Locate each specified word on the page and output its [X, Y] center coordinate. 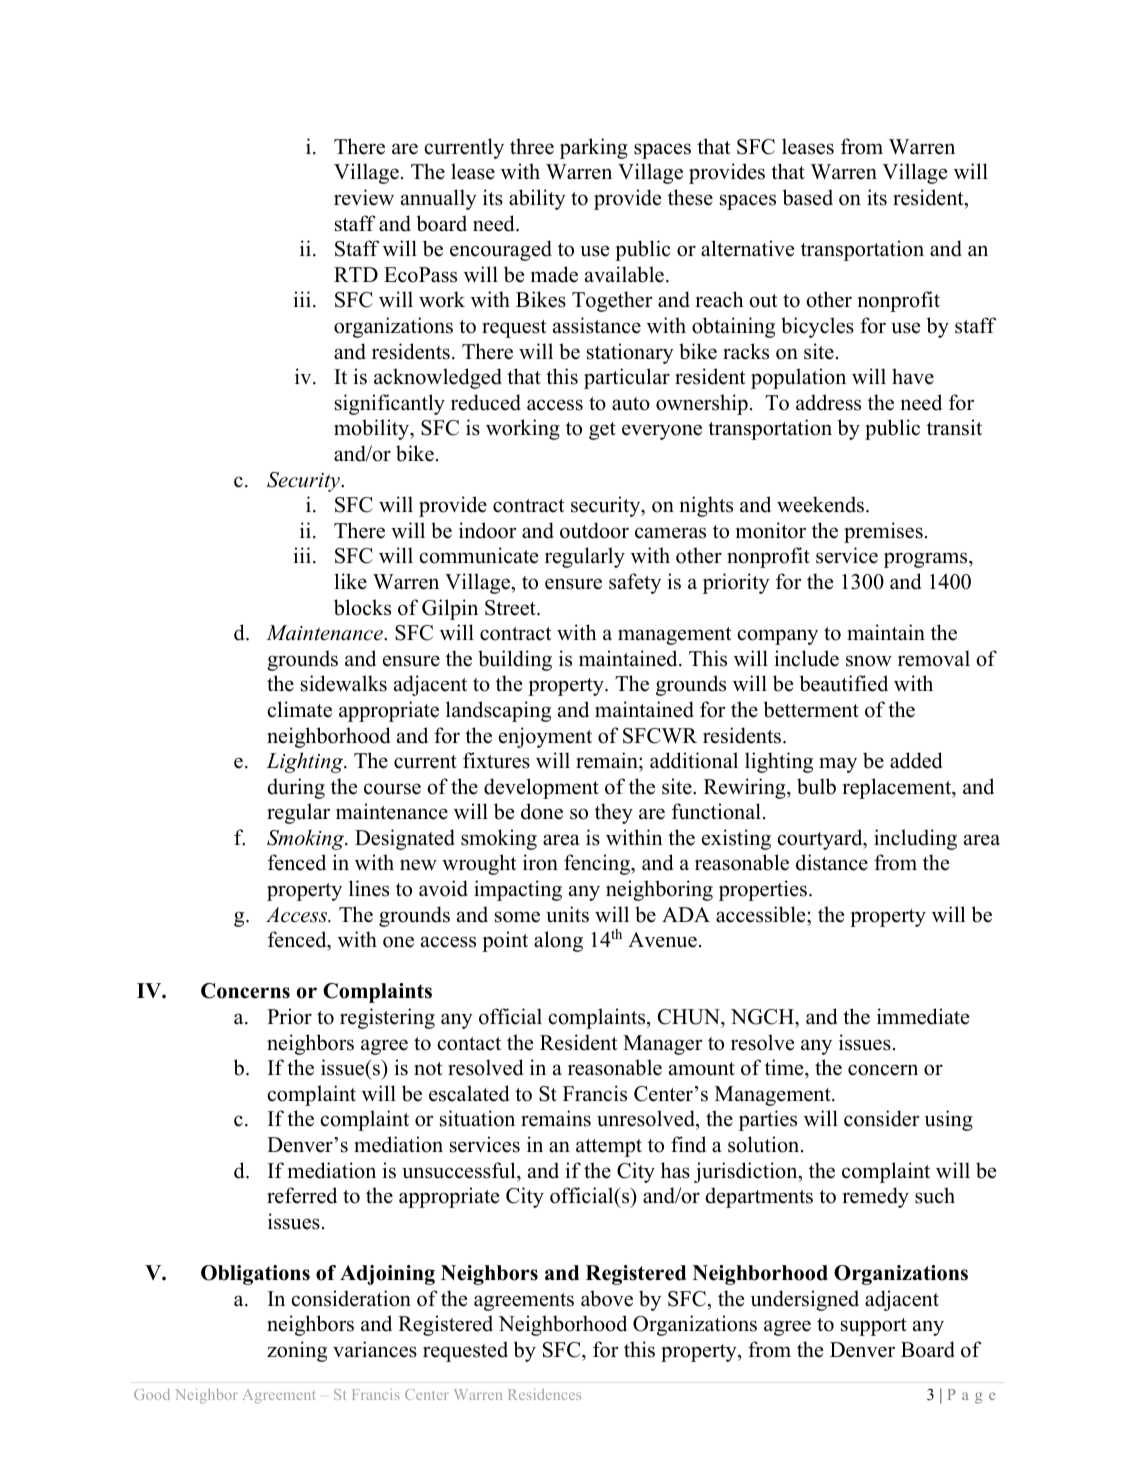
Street [511, 608]
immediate [923, 1016]
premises [883, 532]
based [808, 197]
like [350, 581]
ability [537, 199]
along [558, 941]
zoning [297, 1351]
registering [387, 1018]
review [364, 197]
